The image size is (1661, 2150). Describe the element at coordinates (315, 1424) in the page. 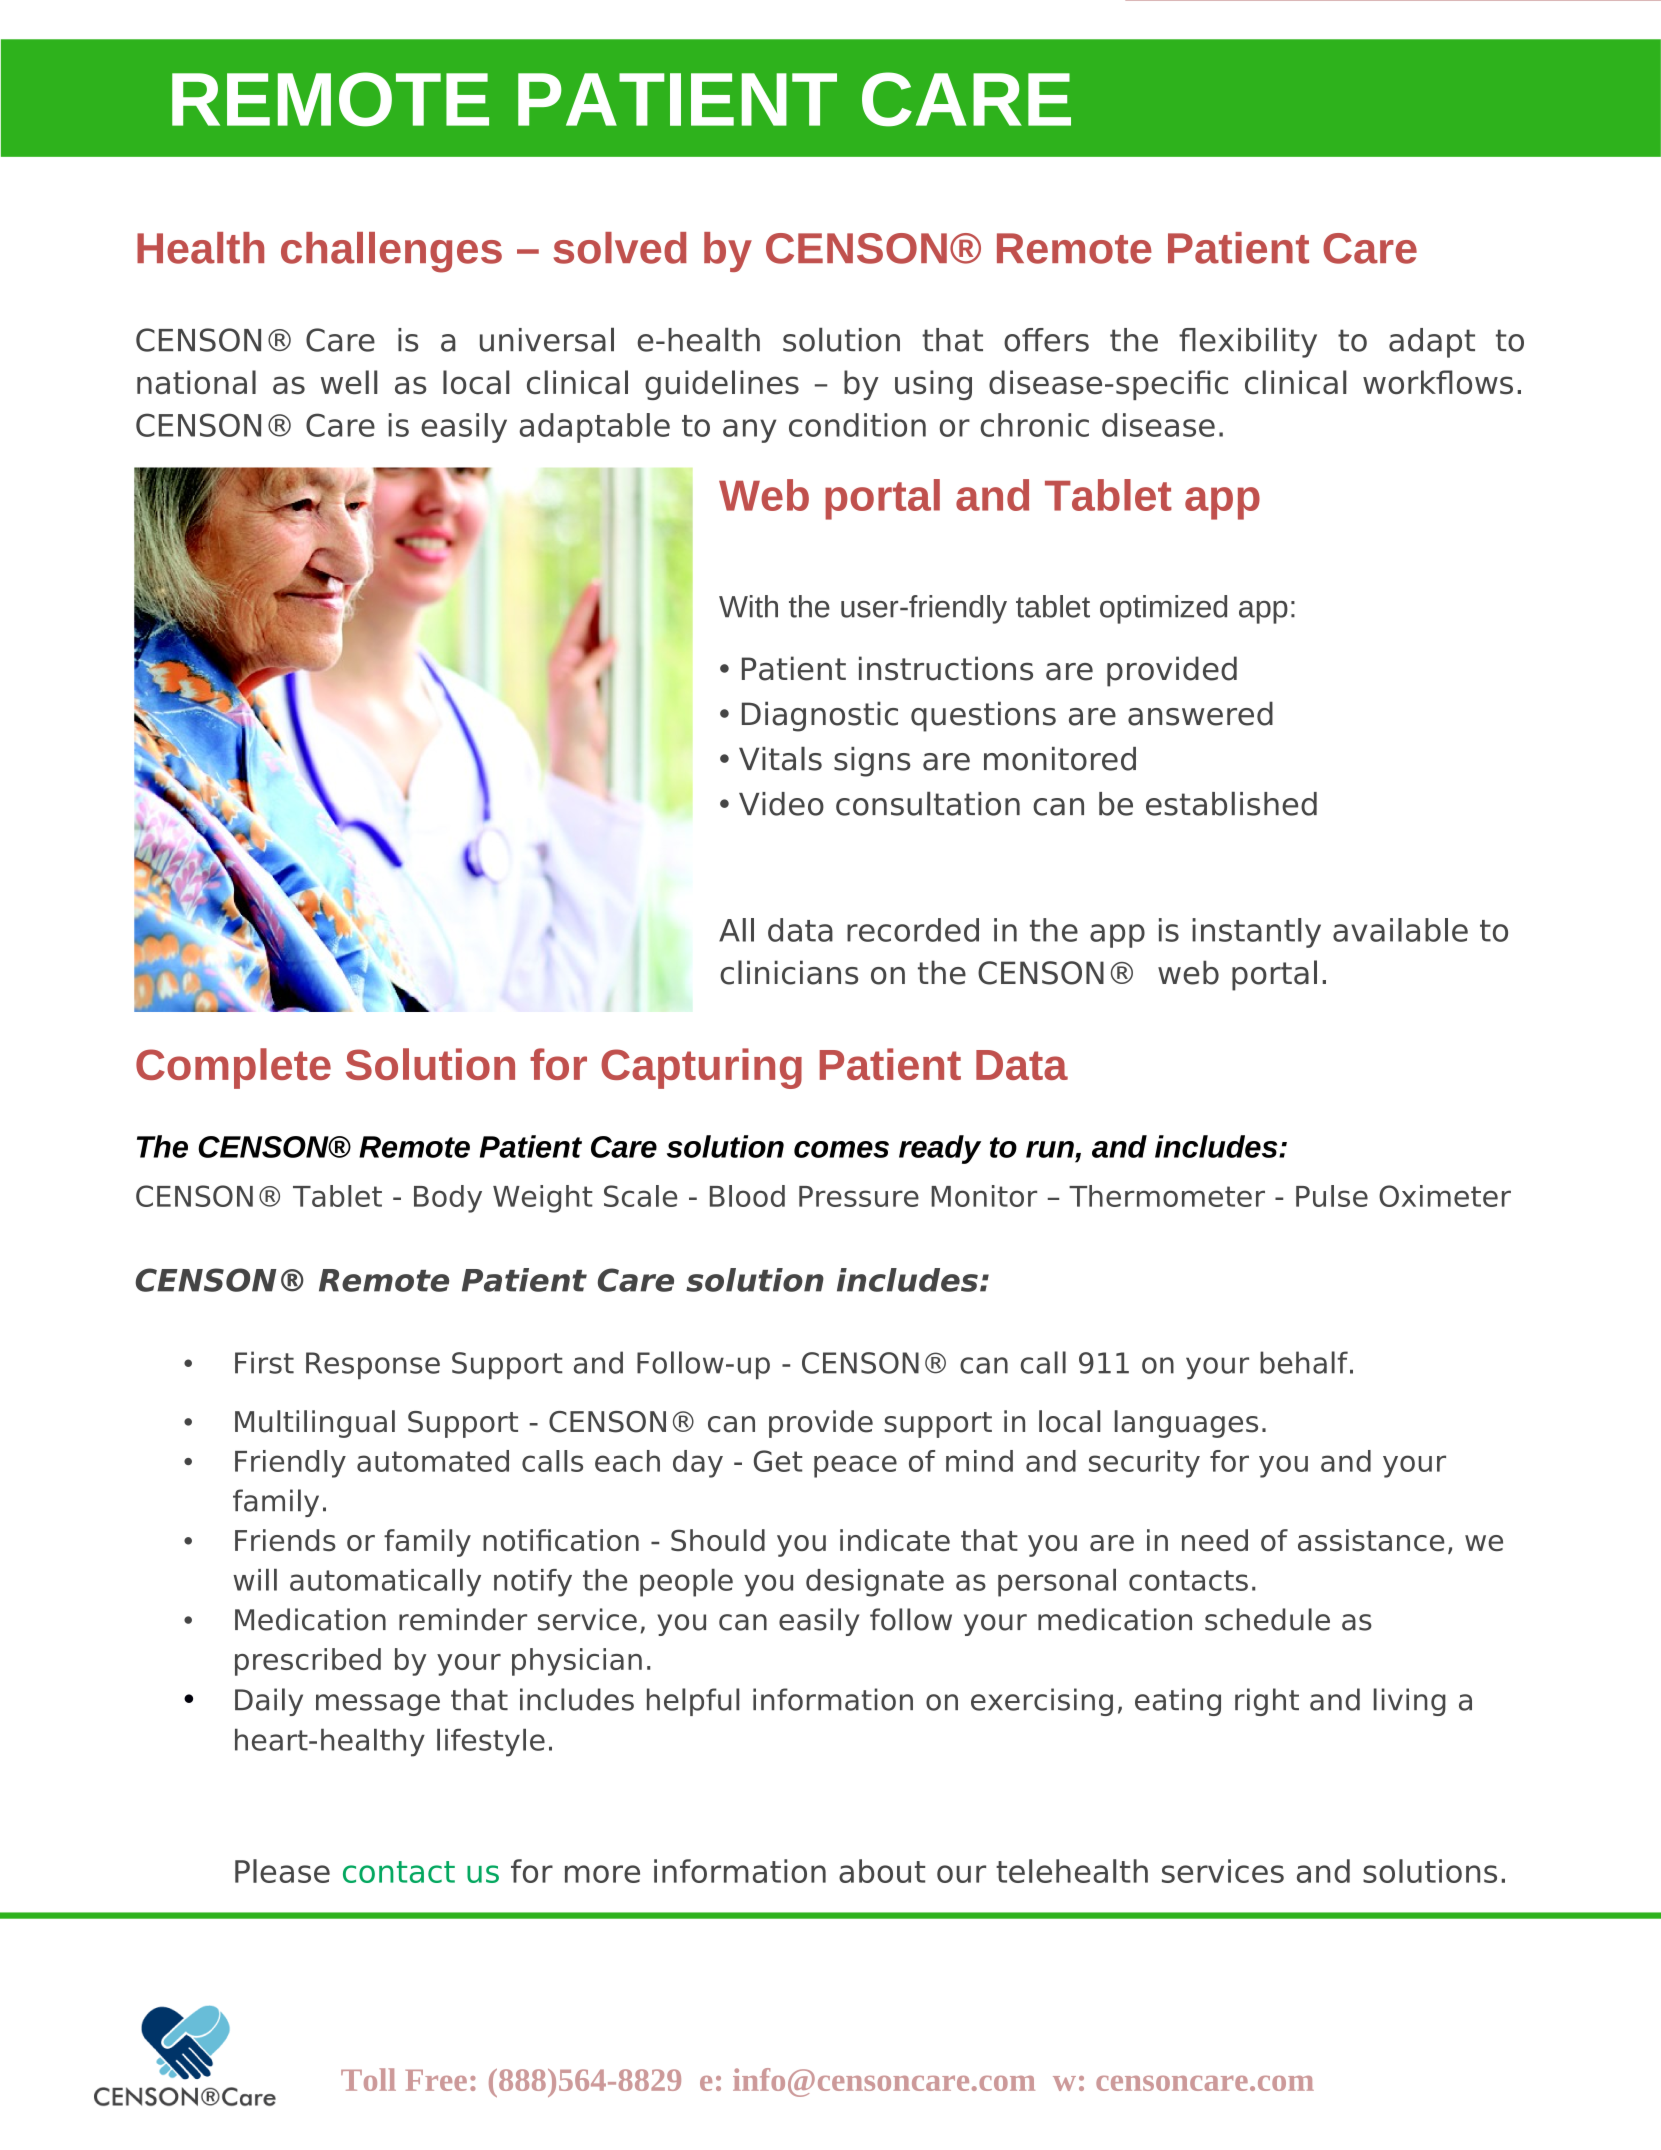

I see `Multilingual` at that location.
